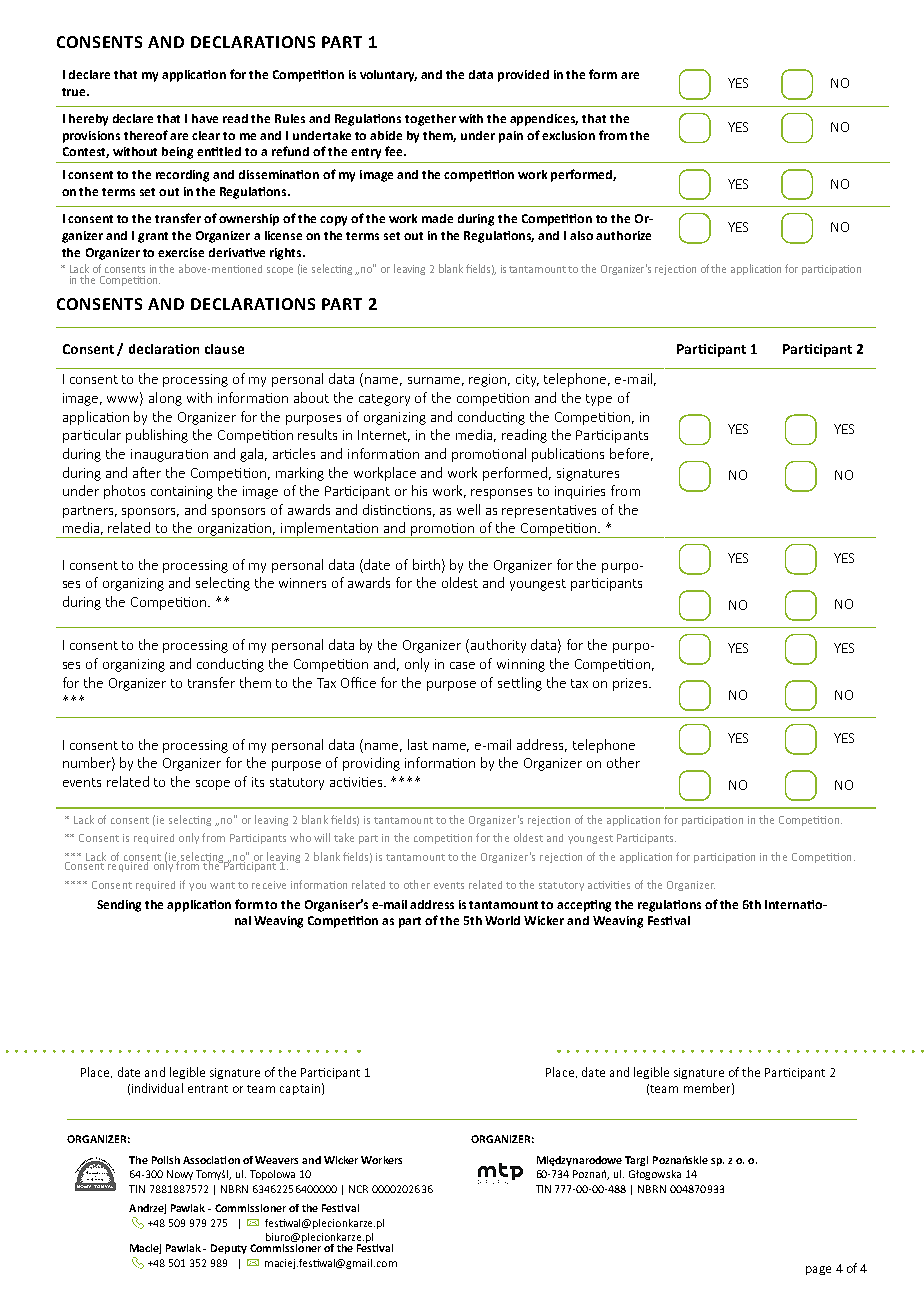  Describe the element at coordinates (568, 135) in the screenshot. I see `exclusion` at that location.
